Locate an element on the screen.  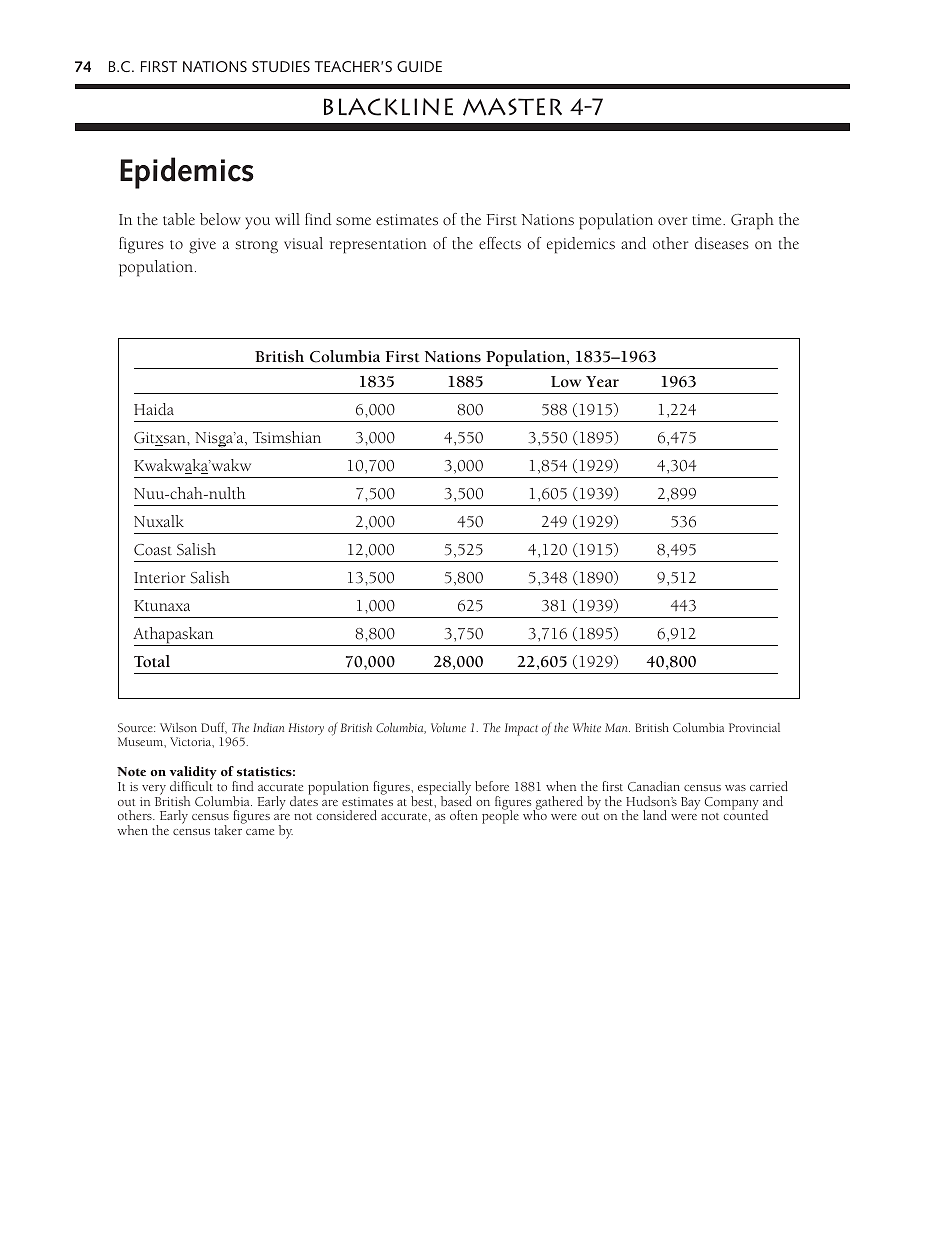
Total is located at coordinates (152, 661).
